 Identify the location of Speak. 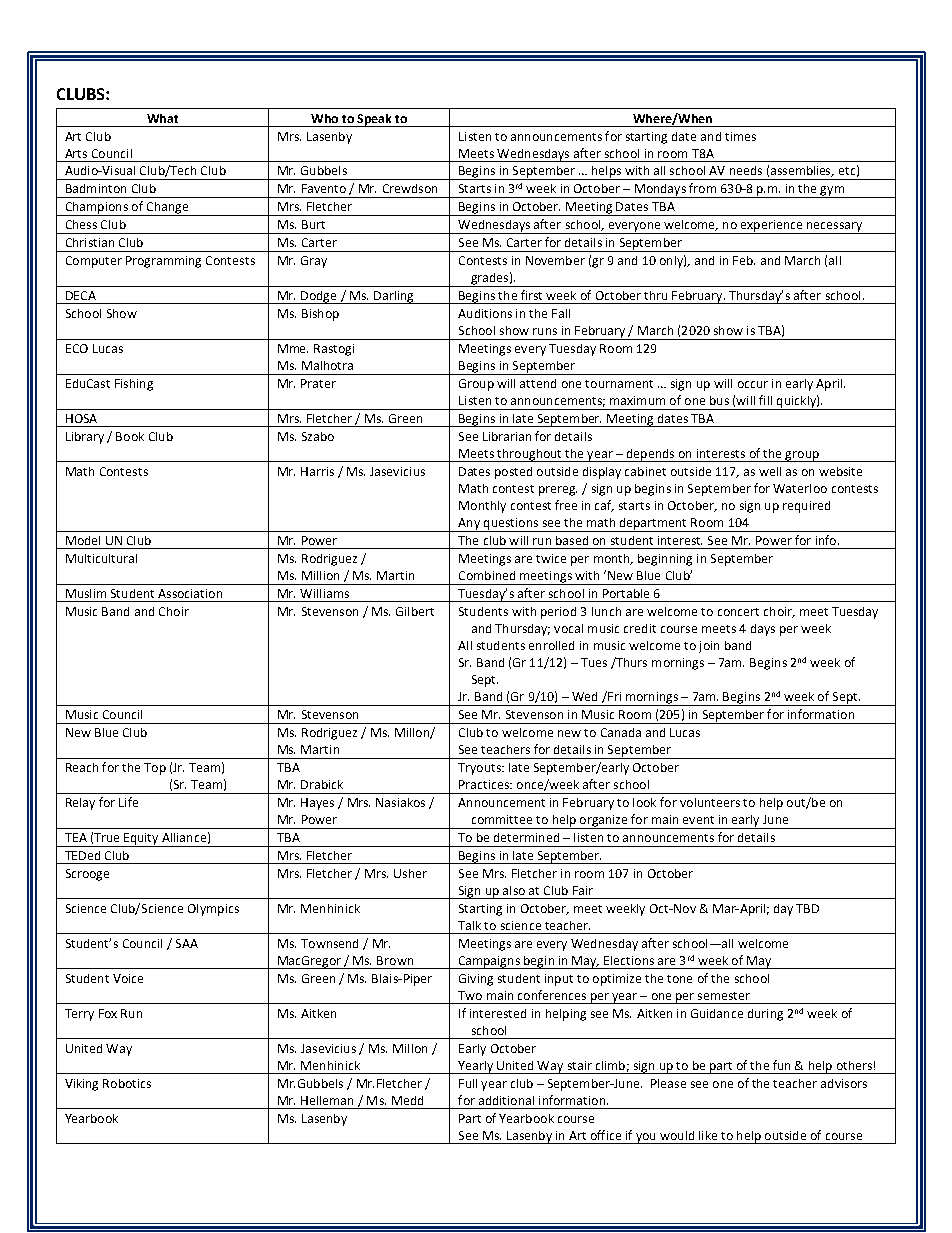
(374, 120).
